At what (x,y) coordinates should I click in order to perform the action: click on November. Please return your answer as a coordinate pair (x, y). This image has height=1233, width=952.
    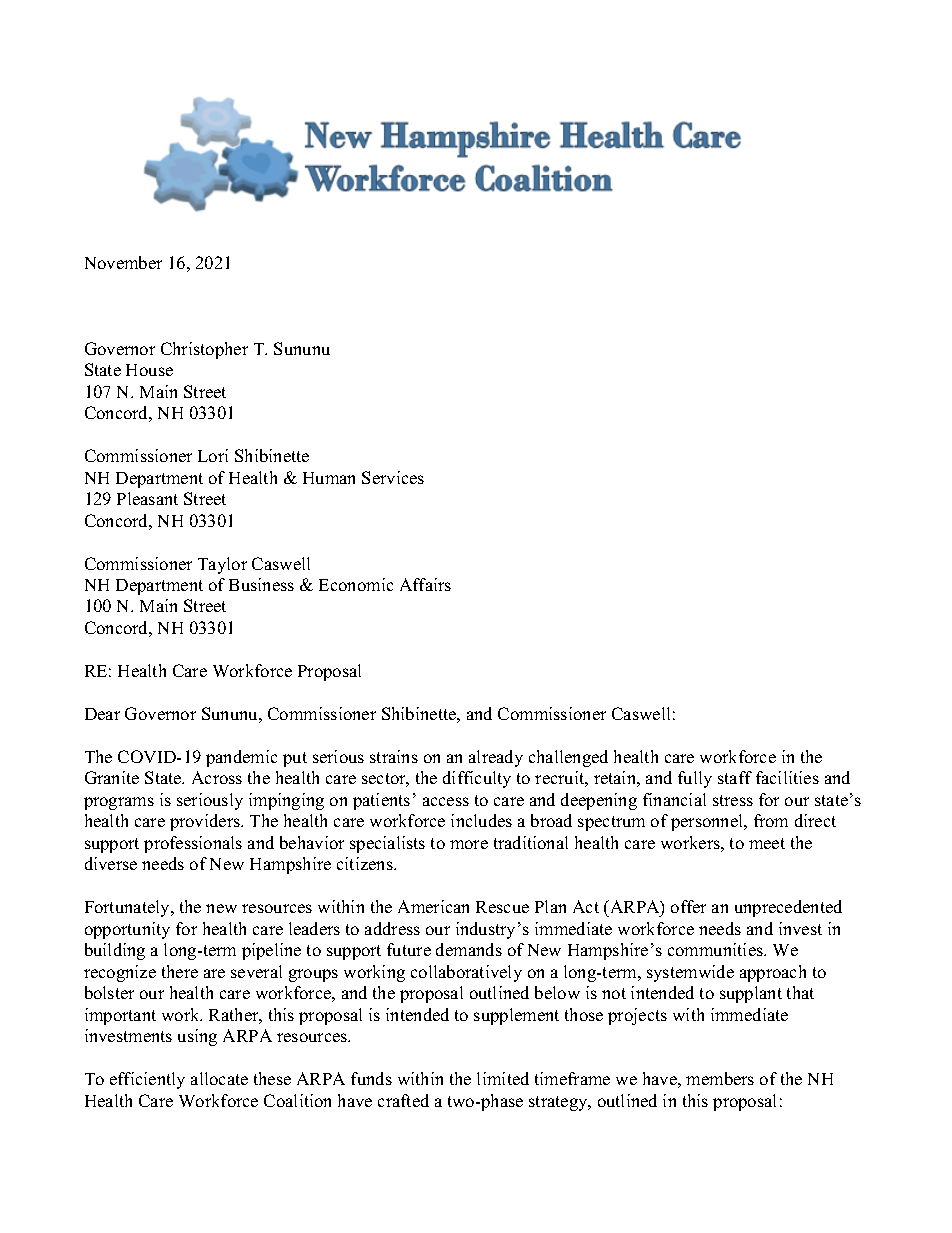
    Looking at the image, I should click on (123, 262).
